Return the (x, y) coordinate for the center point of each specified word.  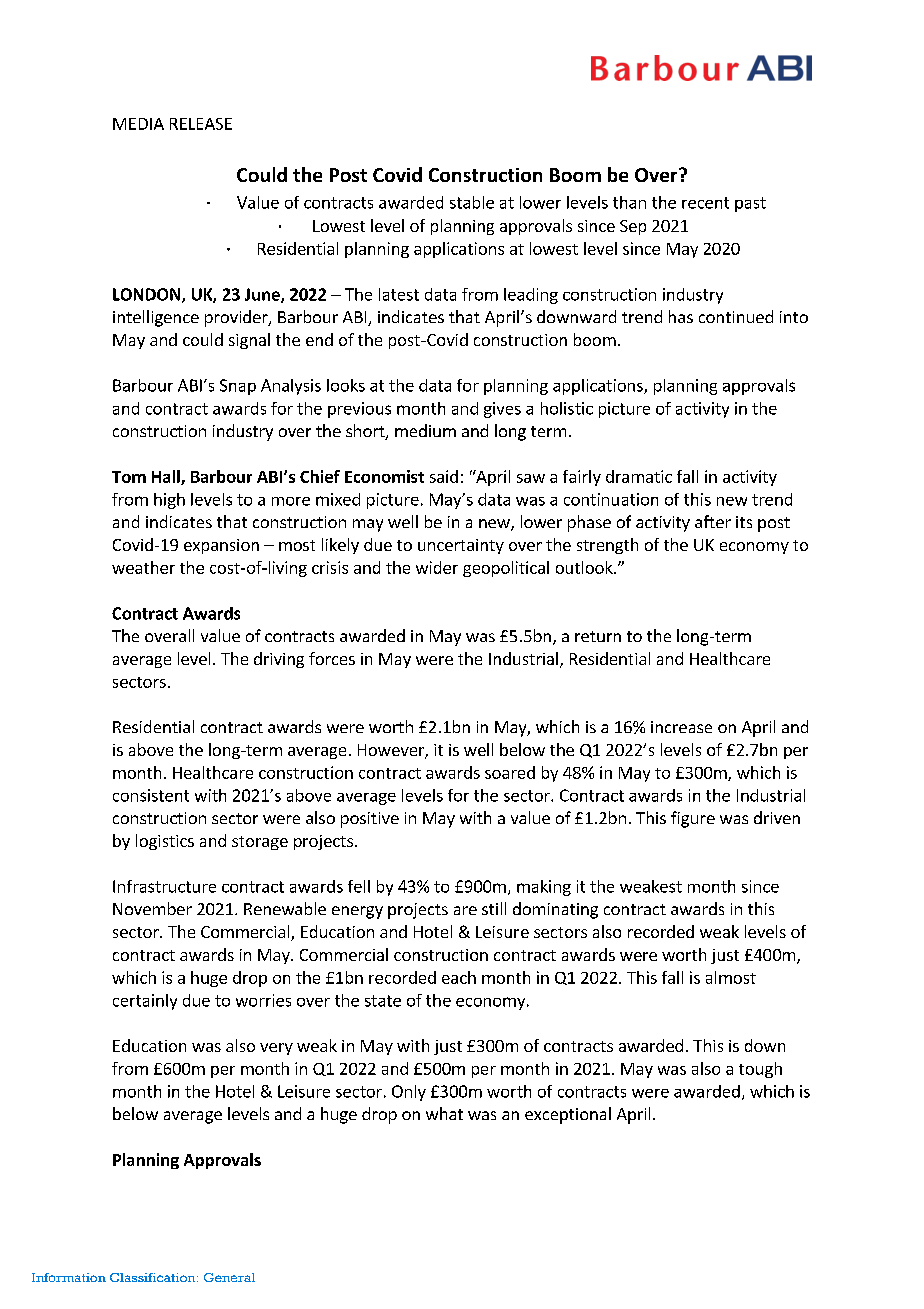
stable (472, 202)
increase (681, 727)
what (444, 1113)
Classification (154, 1277)
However (392, 751)
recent (705, 203)
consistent (151, 795)
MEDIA (138, 124)
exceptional (568, 1115)
